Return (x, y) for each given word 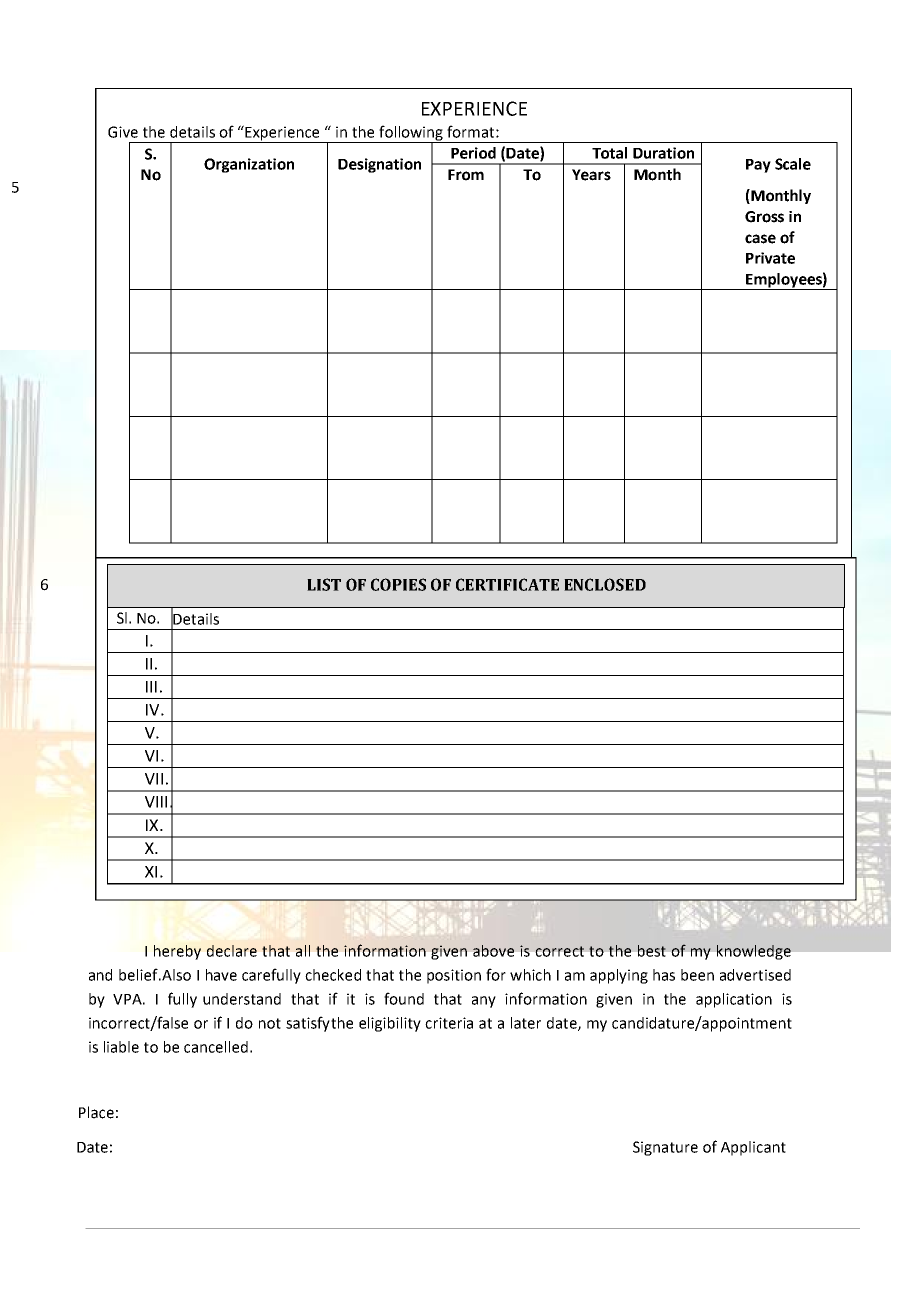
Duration (663, 153)
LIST (324, 584)
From (466, 175)
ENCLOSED (605, 584)
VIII (156, 802)
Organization (249, 165)
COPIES (398, 584)
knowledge (754, 952)
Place (96, 1112)
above (493, 951)
